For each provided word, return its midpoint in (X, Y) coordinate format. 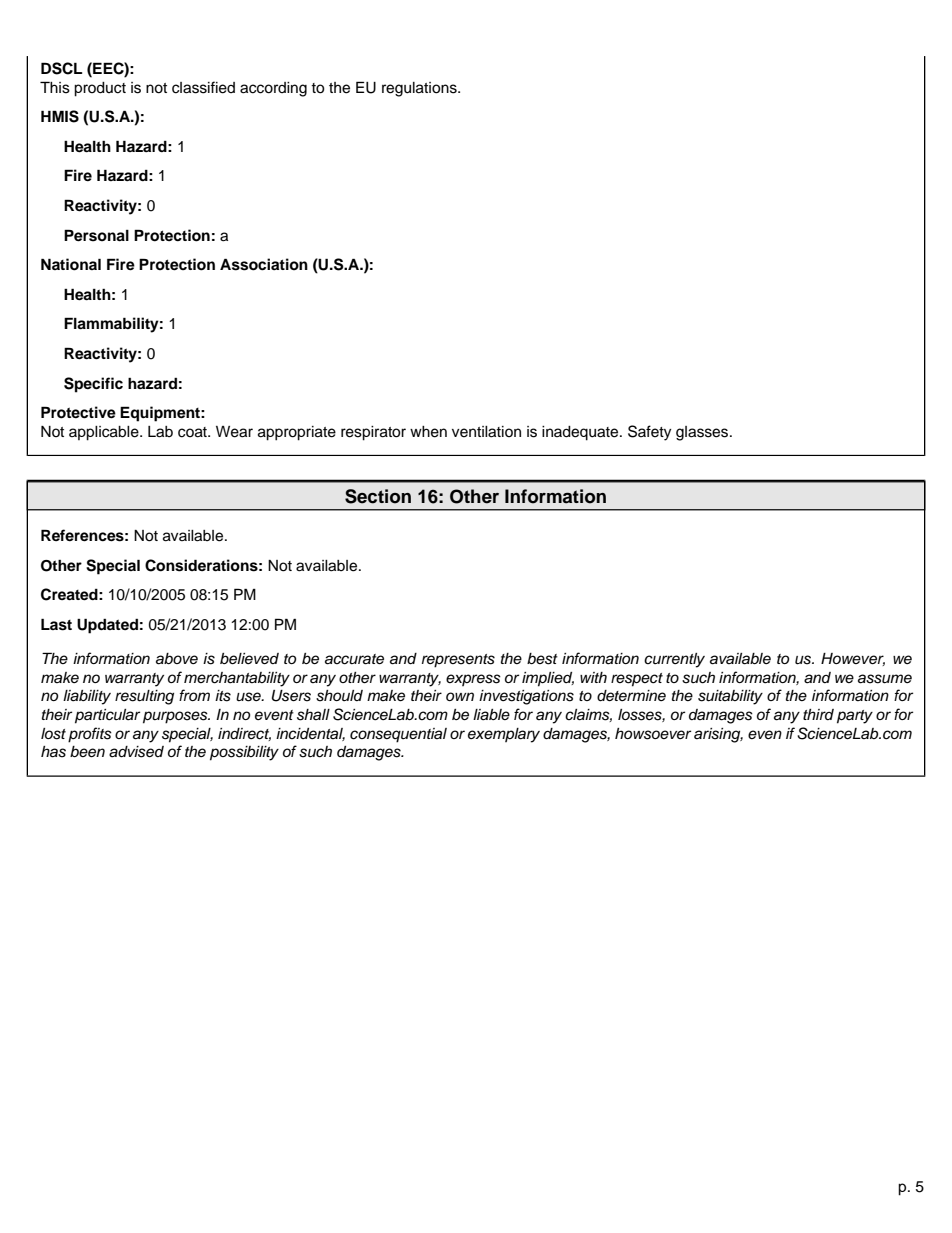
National (71, 264)
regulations (420, 89)
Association (264, 264)
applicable (105, 433)
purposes (176, 717)
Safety (649, 433)
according (273, 89)
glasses (703, 433)
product (100, 89)
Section (378, 496)
